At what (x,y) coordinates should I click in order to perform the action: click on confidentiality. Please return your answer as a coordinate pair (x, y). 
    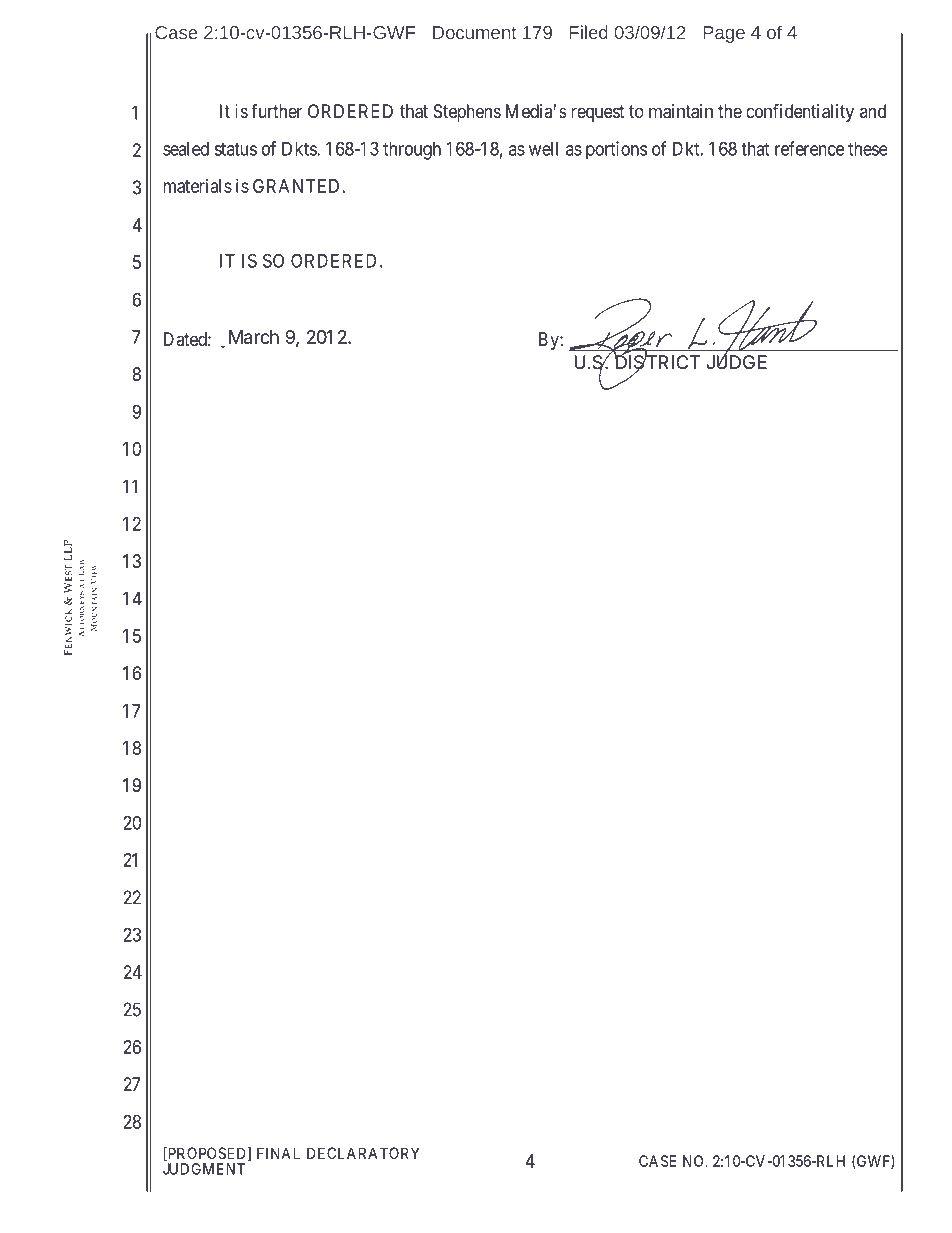
    Looking at the image, I should click on (800, 112).
